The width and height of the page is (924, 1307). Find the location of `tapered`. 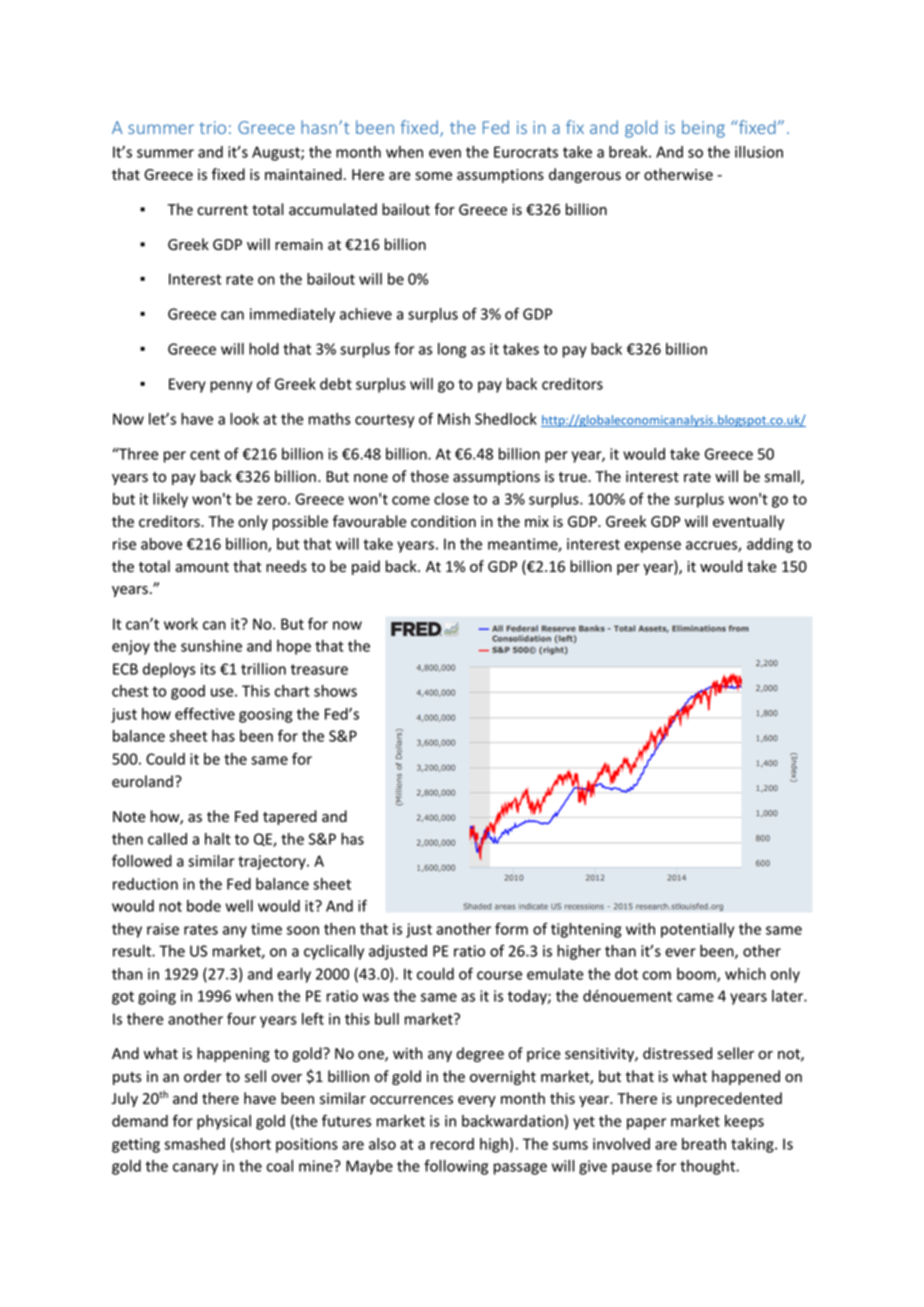

tapered is located at coordinates (290, 817).
